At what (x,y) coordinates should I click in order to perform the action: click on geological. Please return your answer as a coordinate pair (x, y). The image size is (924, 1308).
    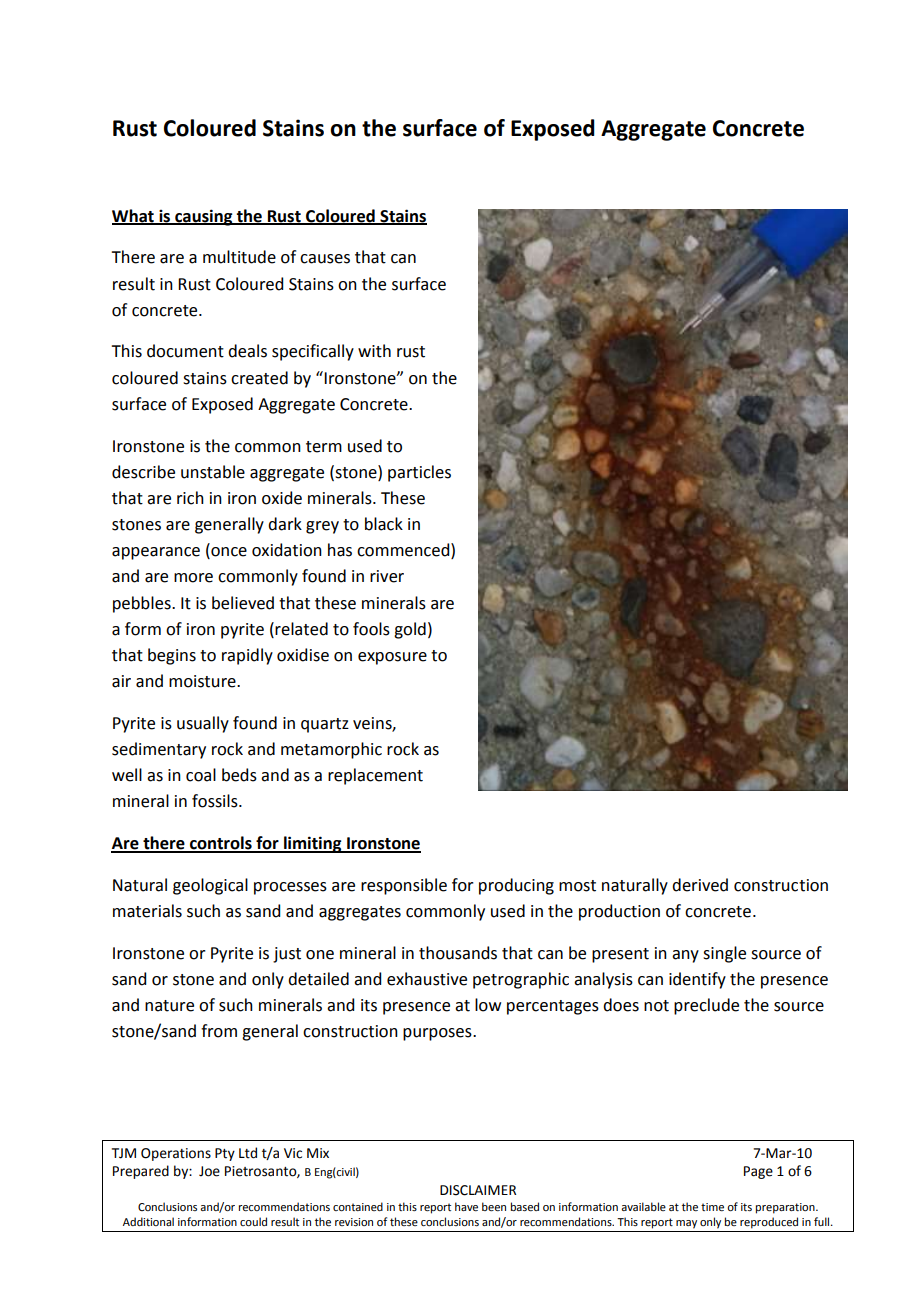
    Looking at the image, I should click on (210, 886).
